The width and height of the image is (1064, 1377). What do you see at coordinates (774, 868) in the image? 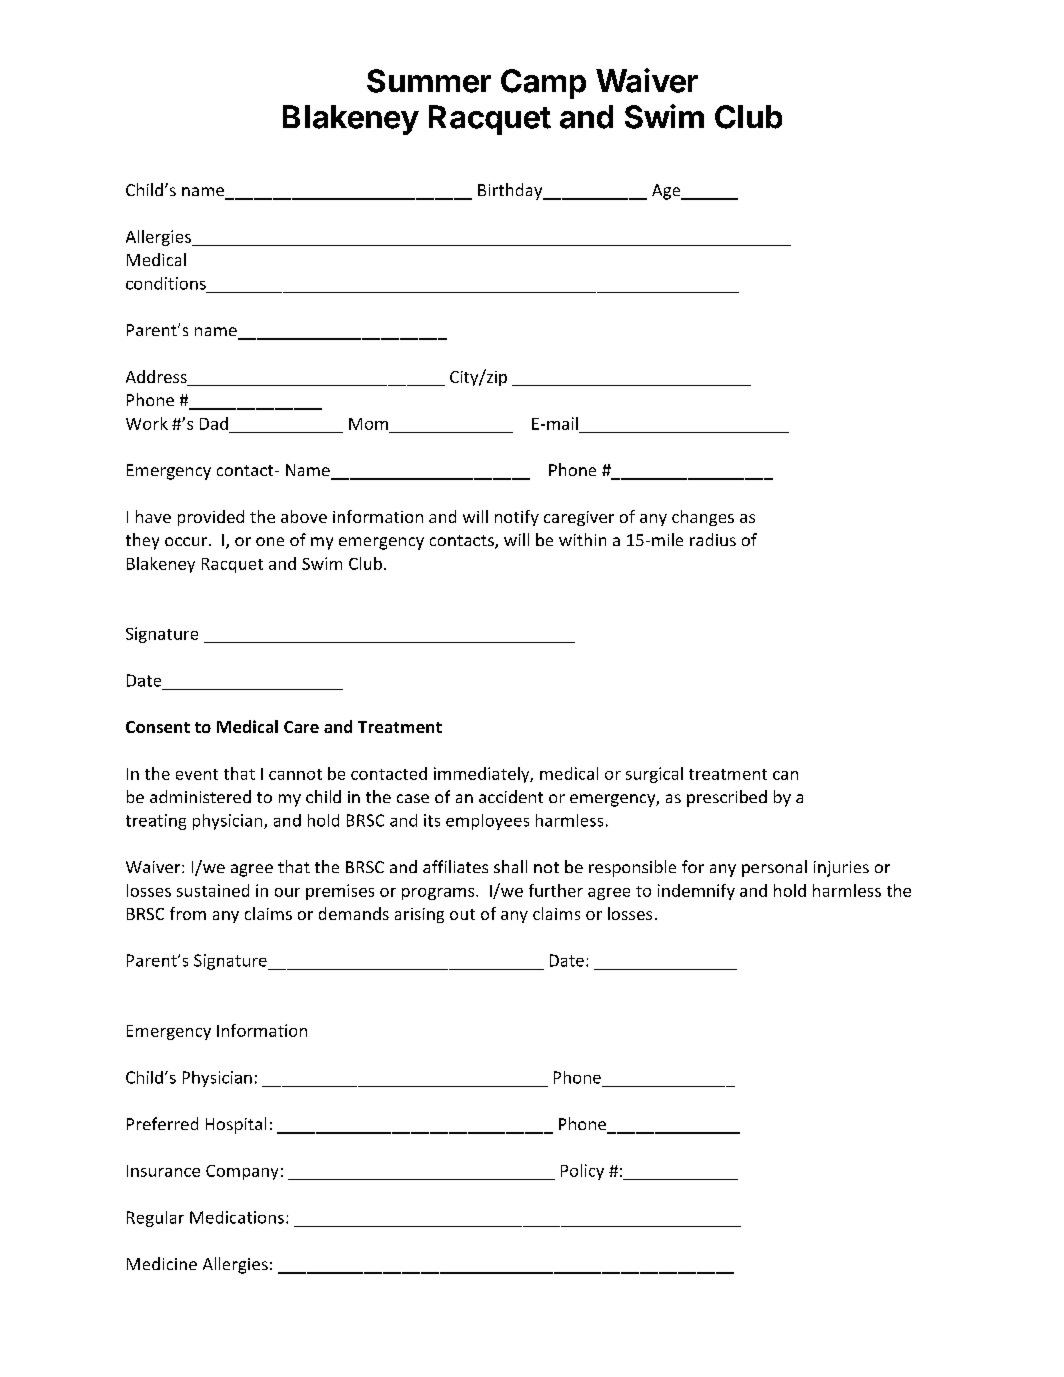
I see `personal` at bounding box center [774, 868].
